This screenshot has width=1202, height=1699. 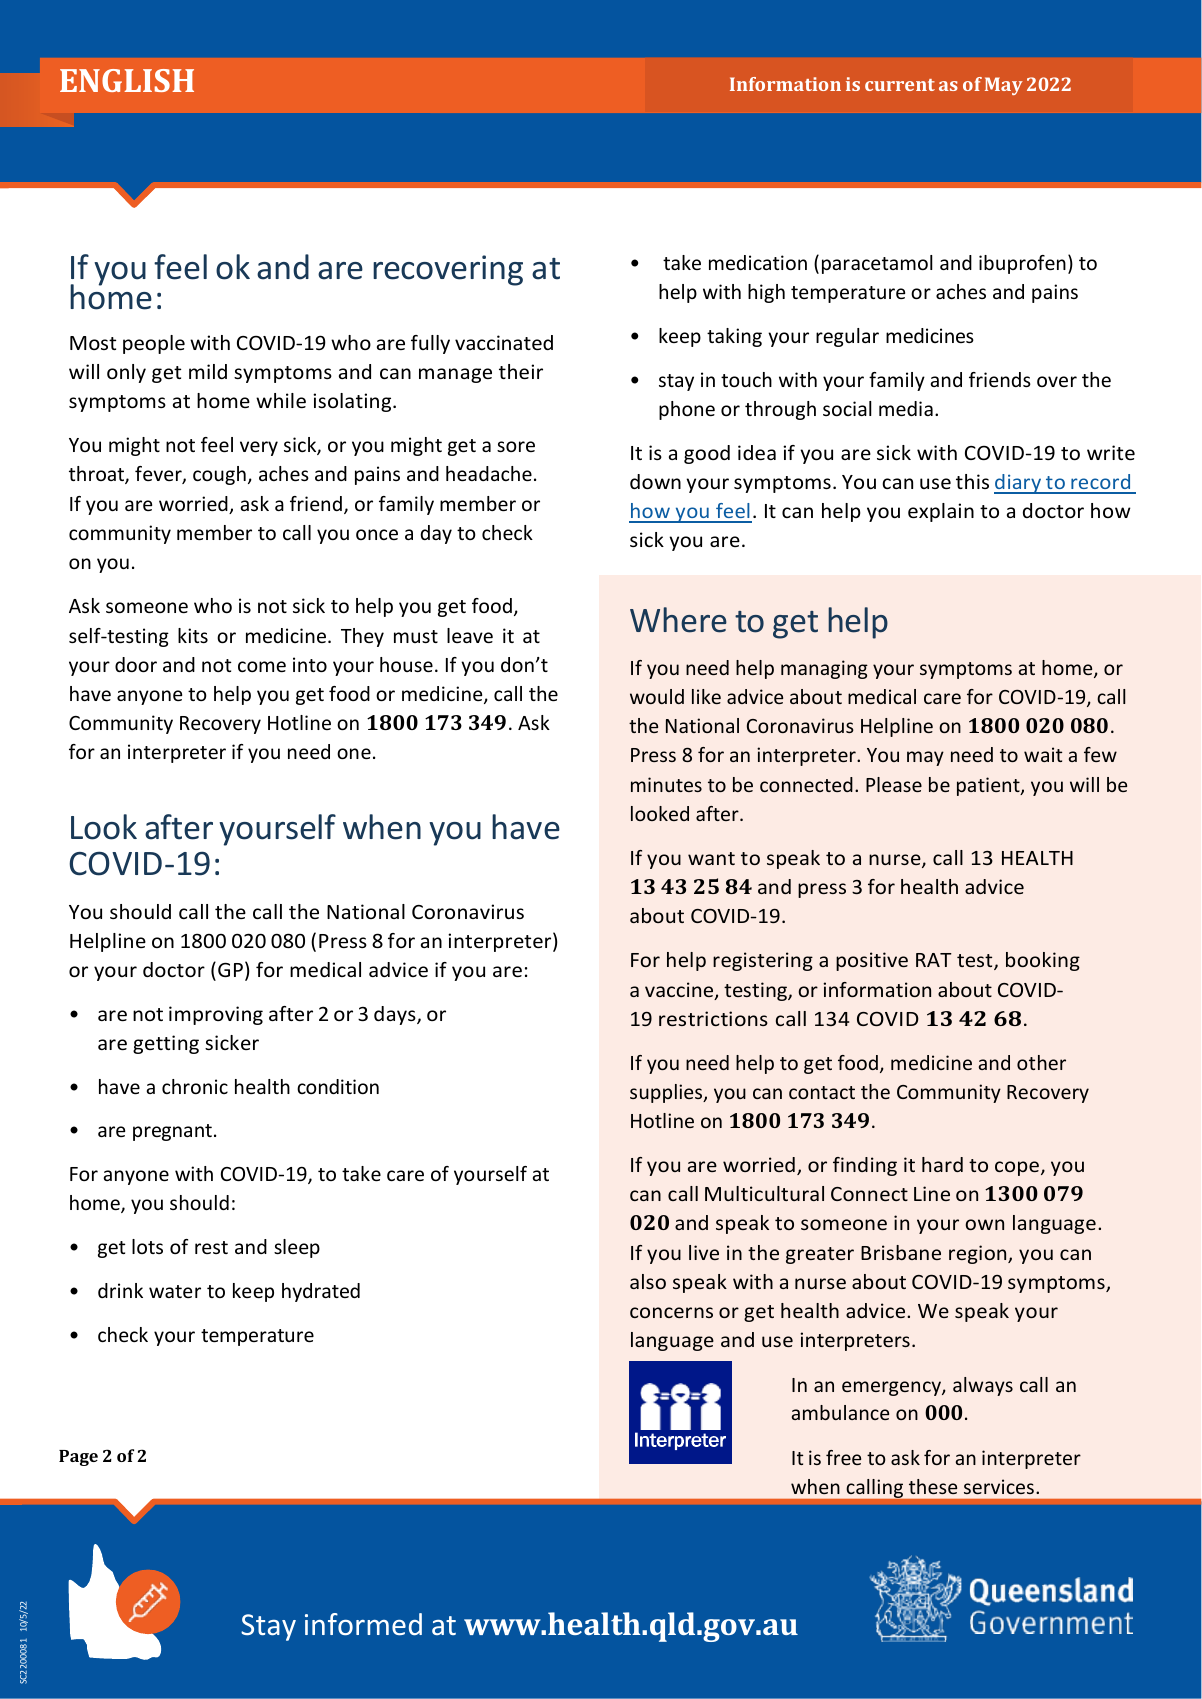 I want to click on informed, so click(x=363, y=1624).
